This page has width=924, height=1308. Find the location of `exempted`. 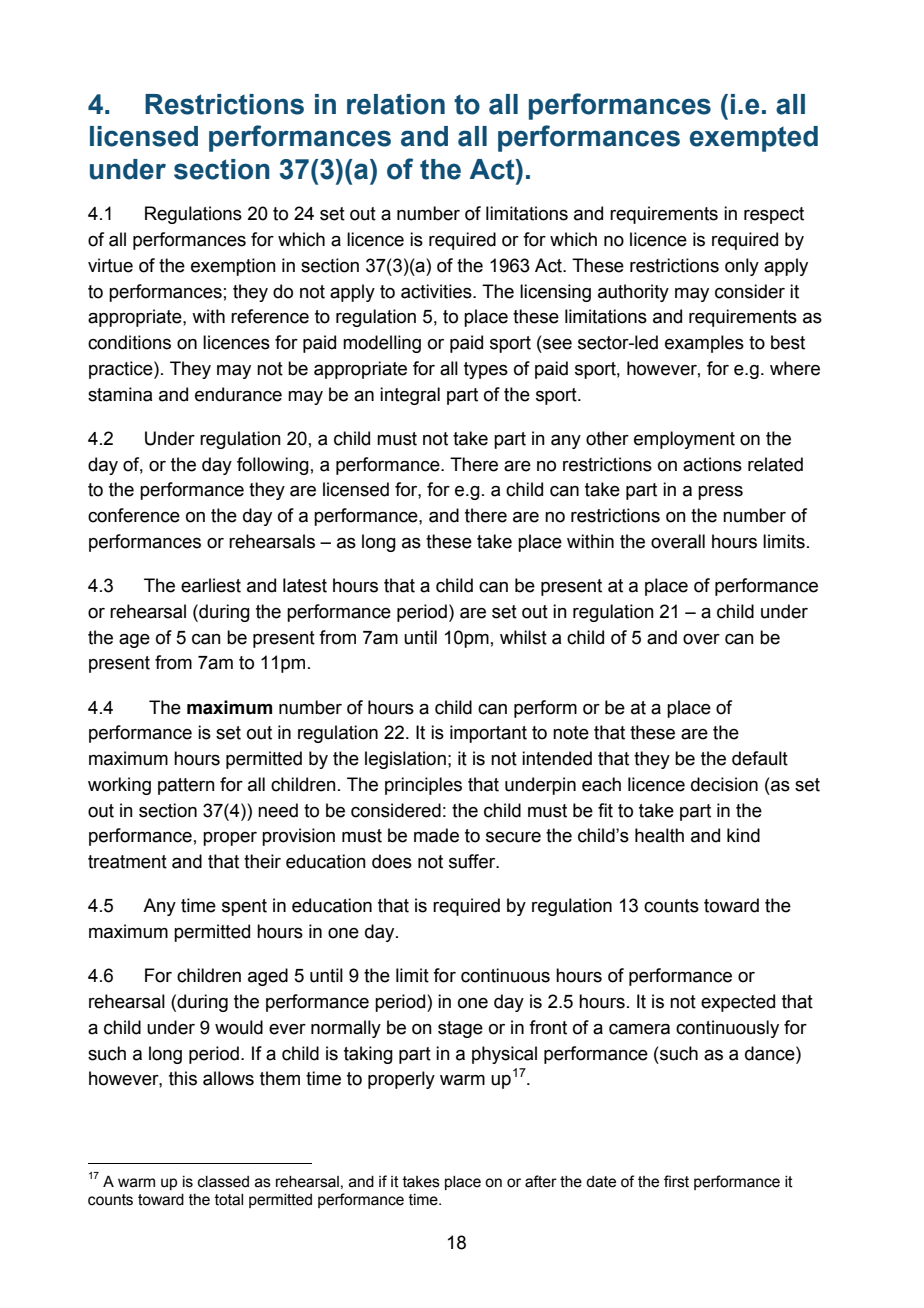

exempted is located at coordinates (754, 139).
